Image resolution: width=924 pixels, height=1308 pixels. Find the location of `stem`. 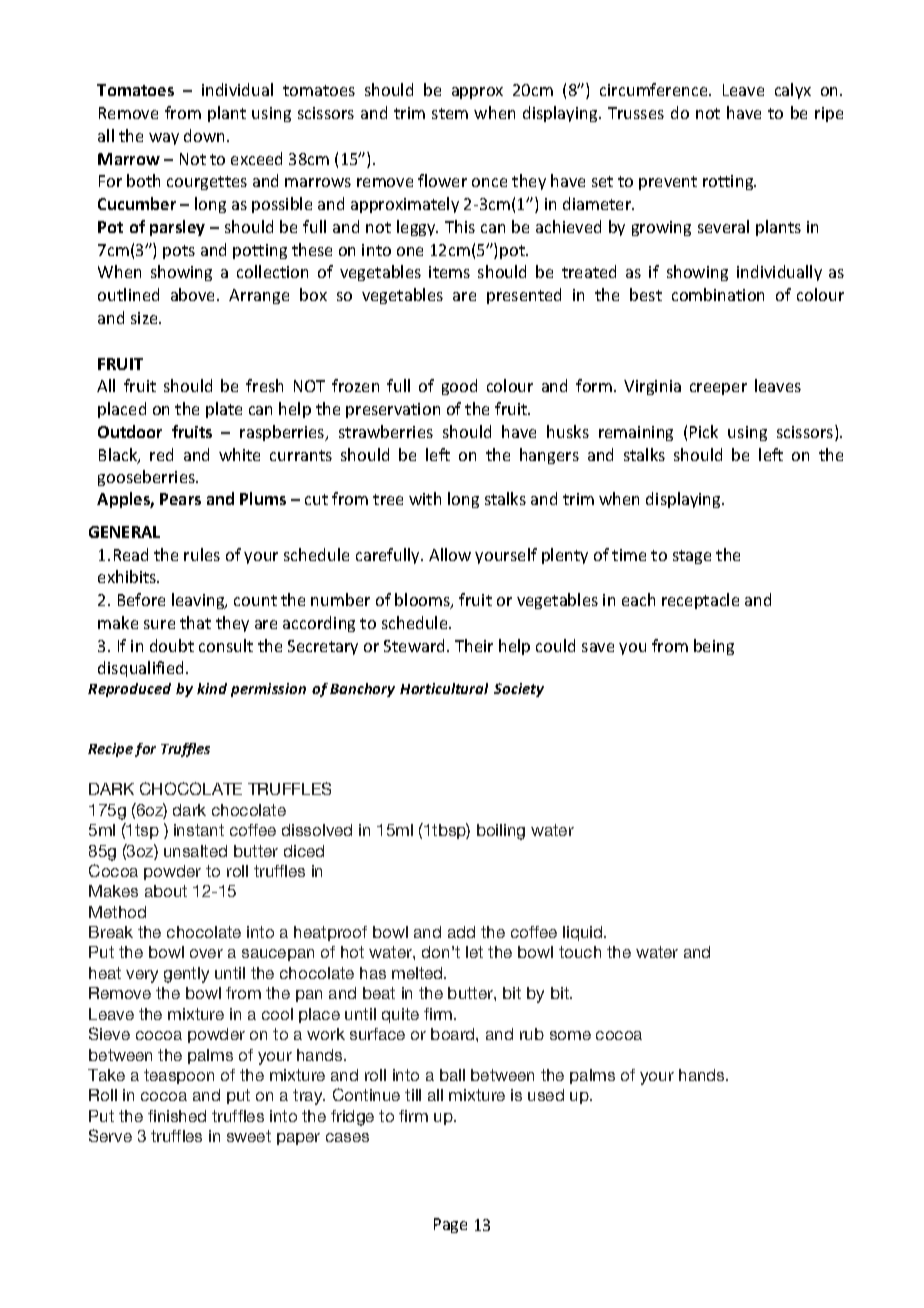

stem is located at coordinates (450, 113).
